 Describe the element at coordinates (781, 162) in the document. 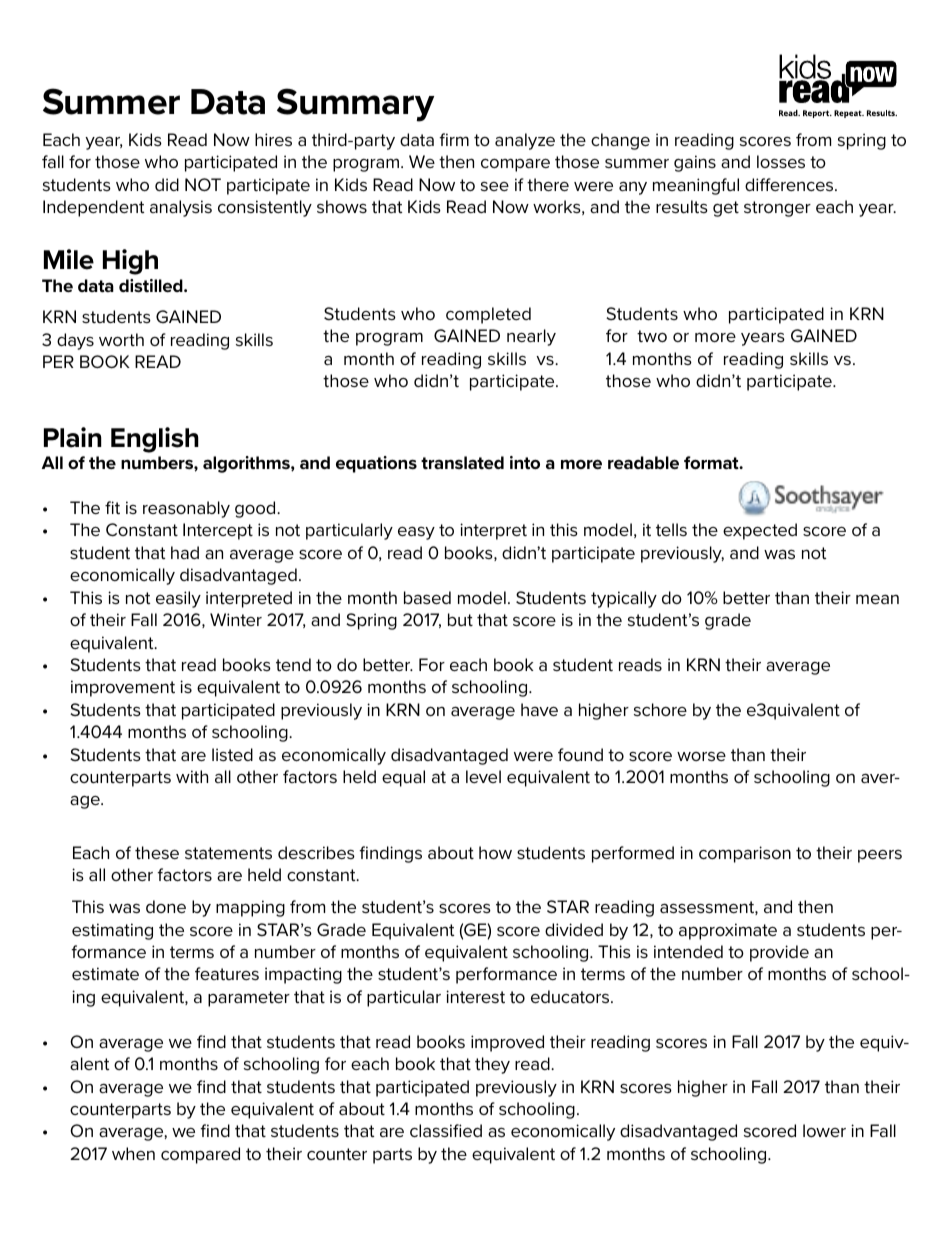

I see `losses` at that location.
